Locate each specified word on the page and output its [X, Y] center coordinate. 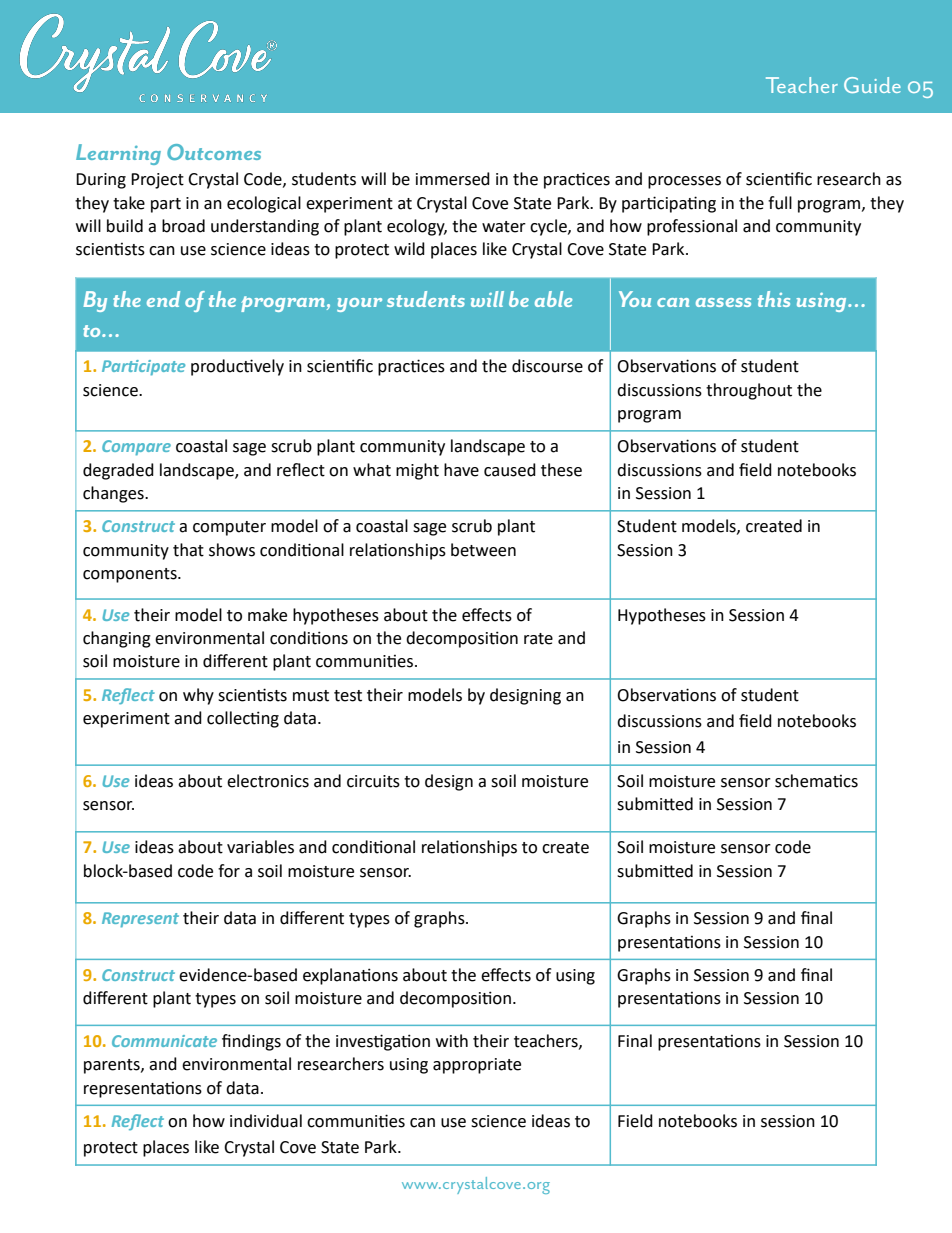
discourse [547, 366]
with [452, 1041]
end [163, 299]
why [198, 696]
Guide [872, 85]
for [229, 871]
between [483, 550]
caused [510, 470]
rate [538, 639]
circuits [373, 781]
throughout [749, 391]
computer [229, 528]
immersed [453, 179]
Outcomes [214, 152]
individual [266, 1121]
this [774, 299]
